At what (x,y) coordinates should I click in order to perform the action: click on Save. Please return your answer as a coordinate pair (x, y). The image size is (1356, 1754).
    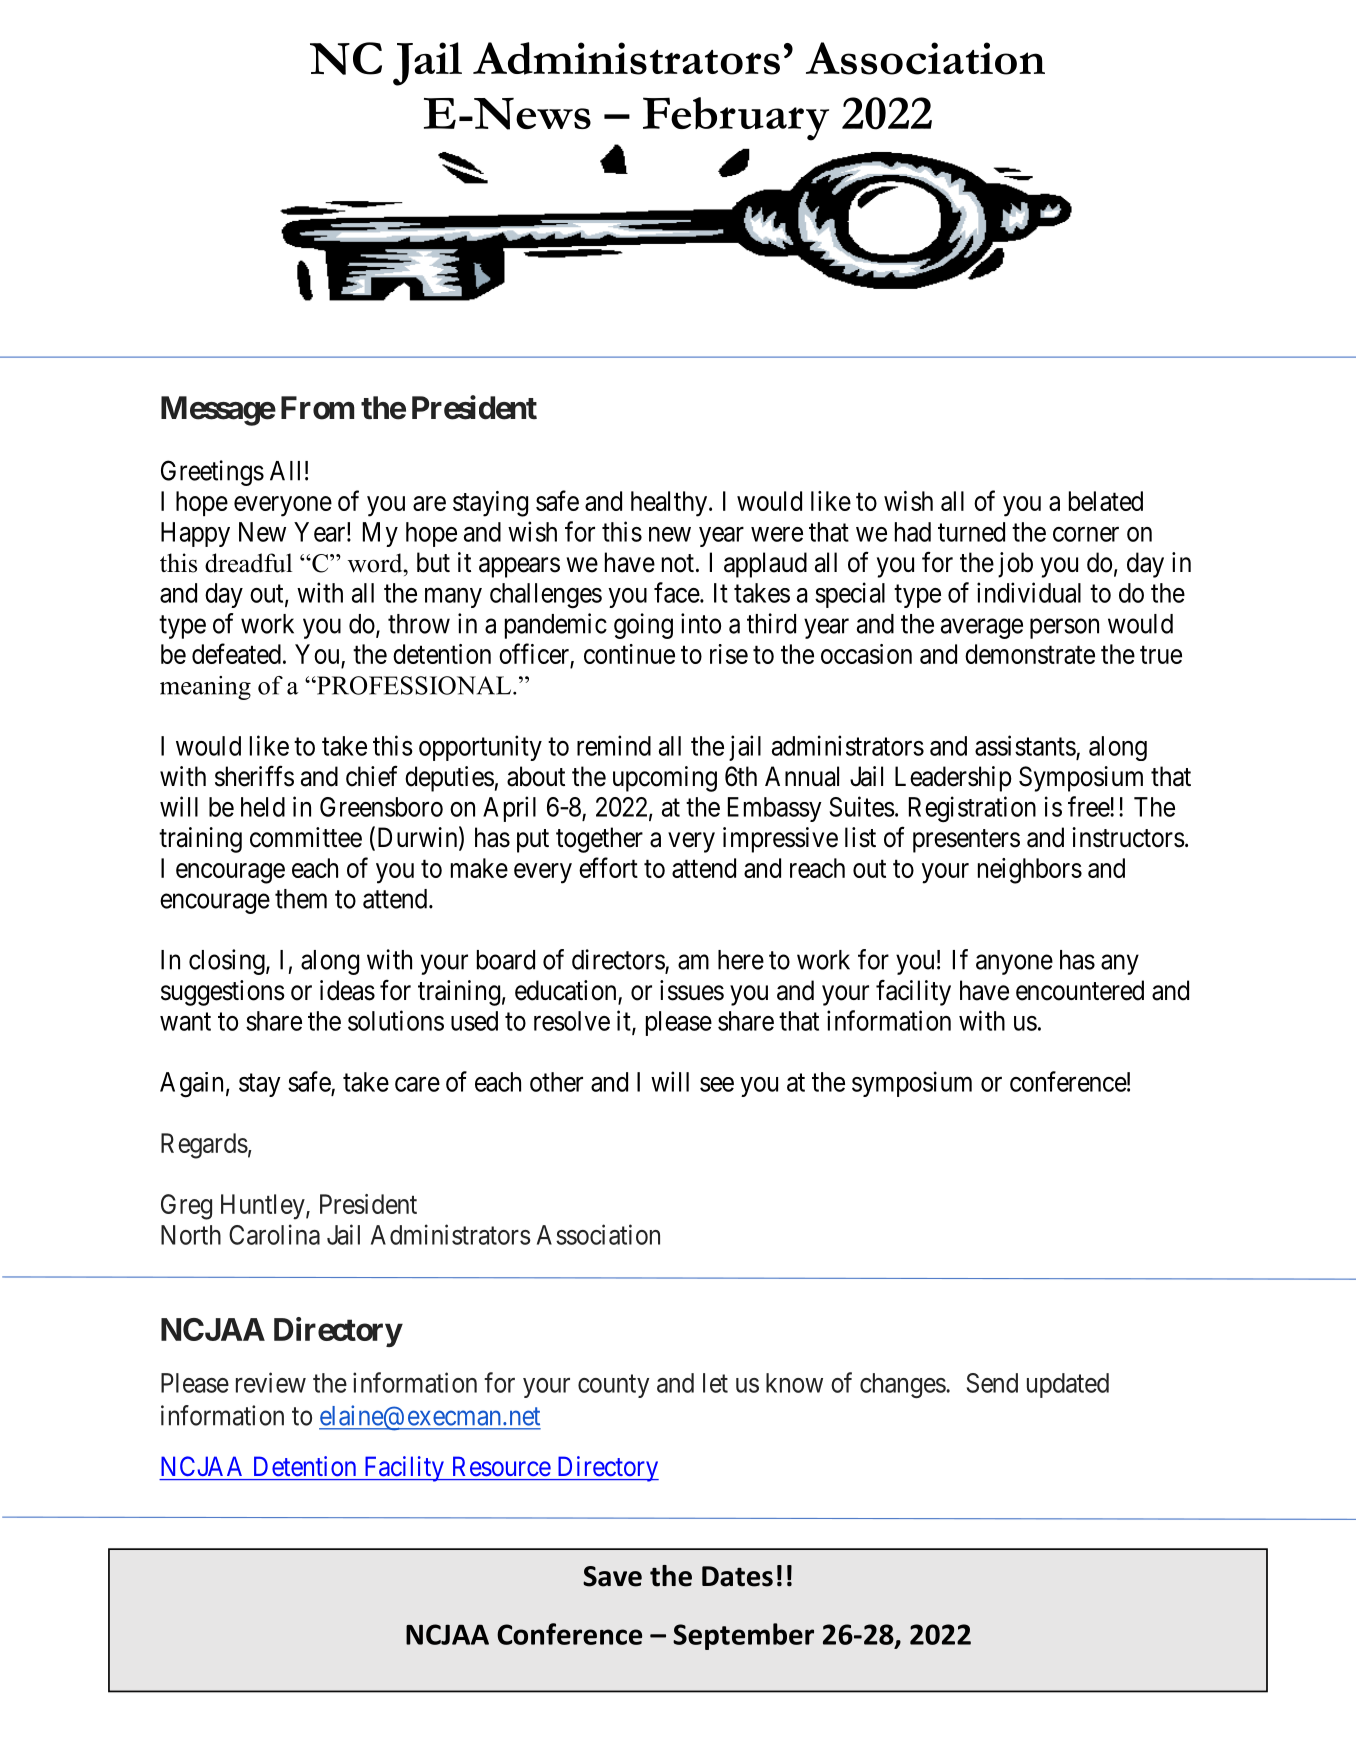
    Looking at the image, I should click on (612, 1576).
